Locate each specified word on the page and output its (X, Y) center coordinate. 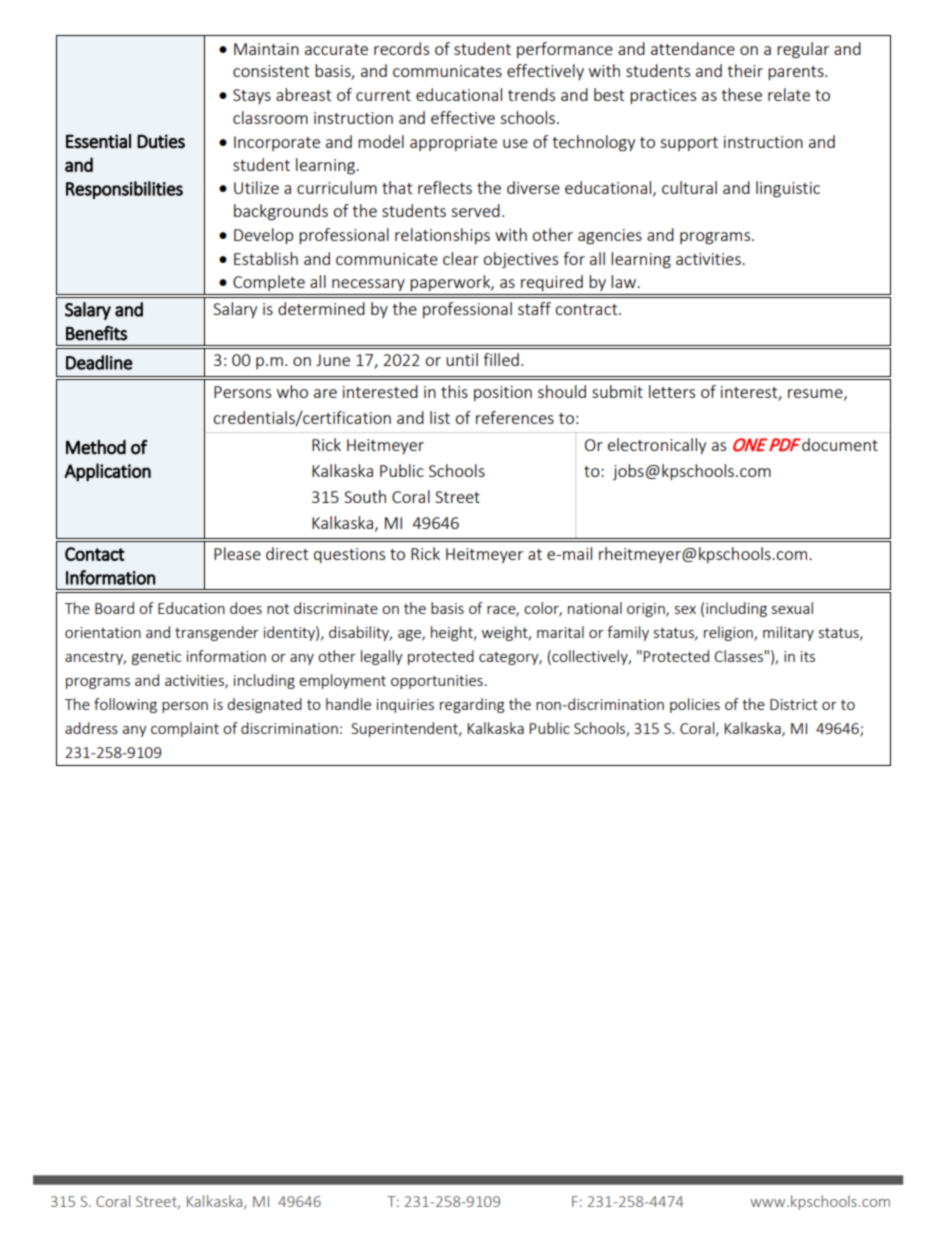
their (745, 70)
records (401, 48)
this (454, 391)
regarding (472, 705)
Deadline (99, 362)
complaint (185, 729)
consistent (271, 71)
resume (816, 394)
